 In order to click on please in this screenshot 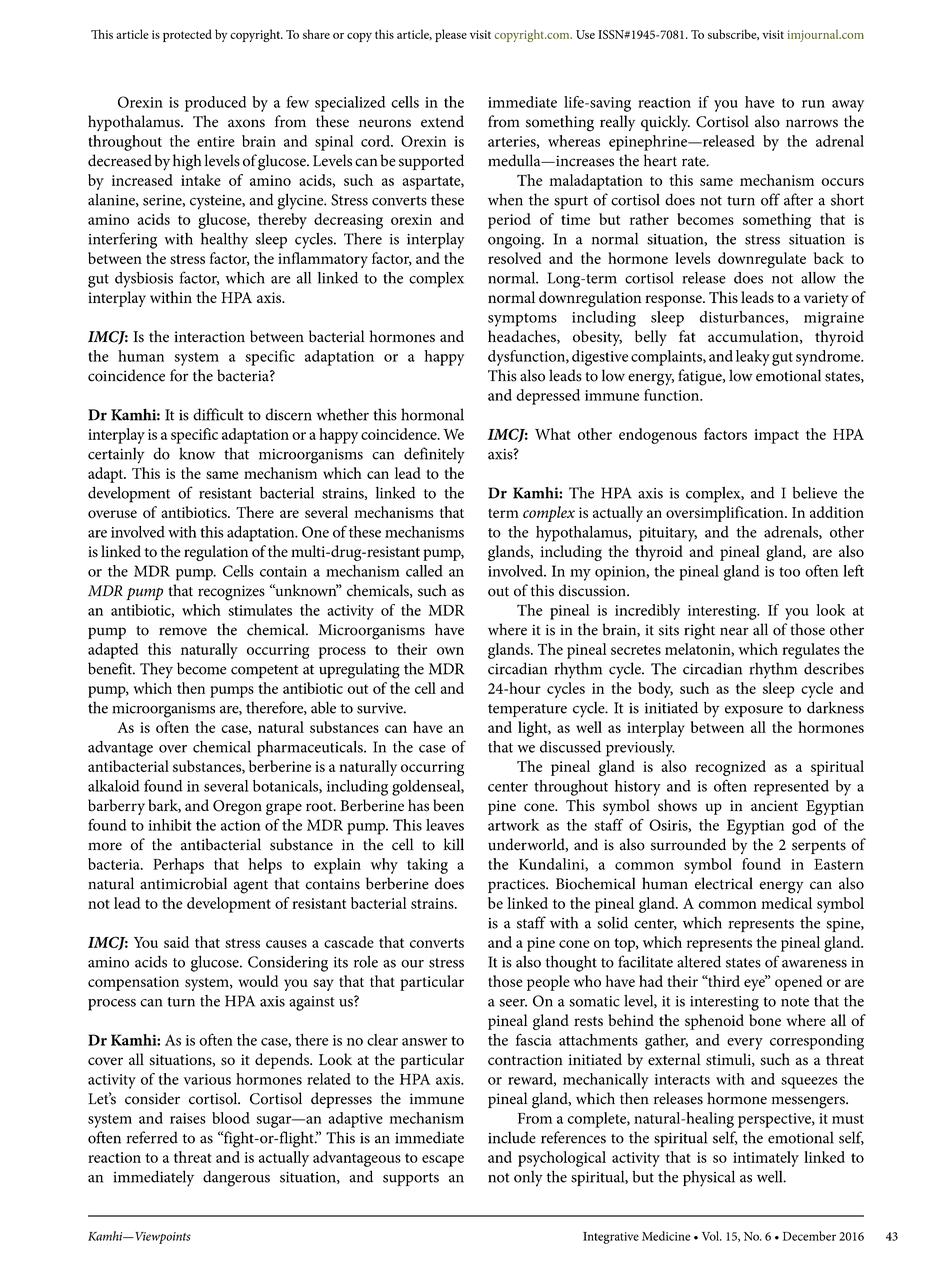, I will do `click(451, 35)`.
